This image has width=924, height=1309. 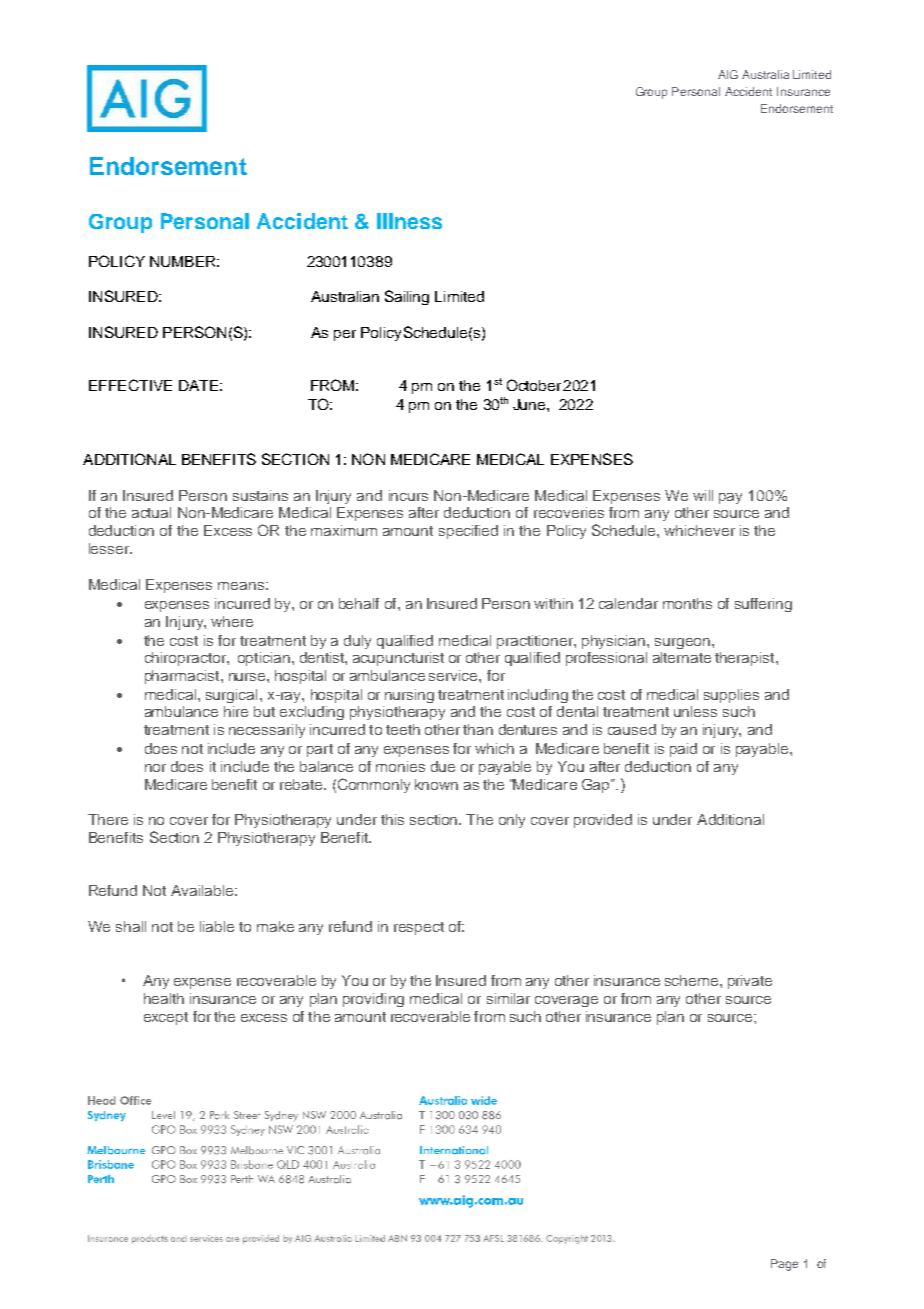 I want to click on scheme, so click(x=693, y=980).
